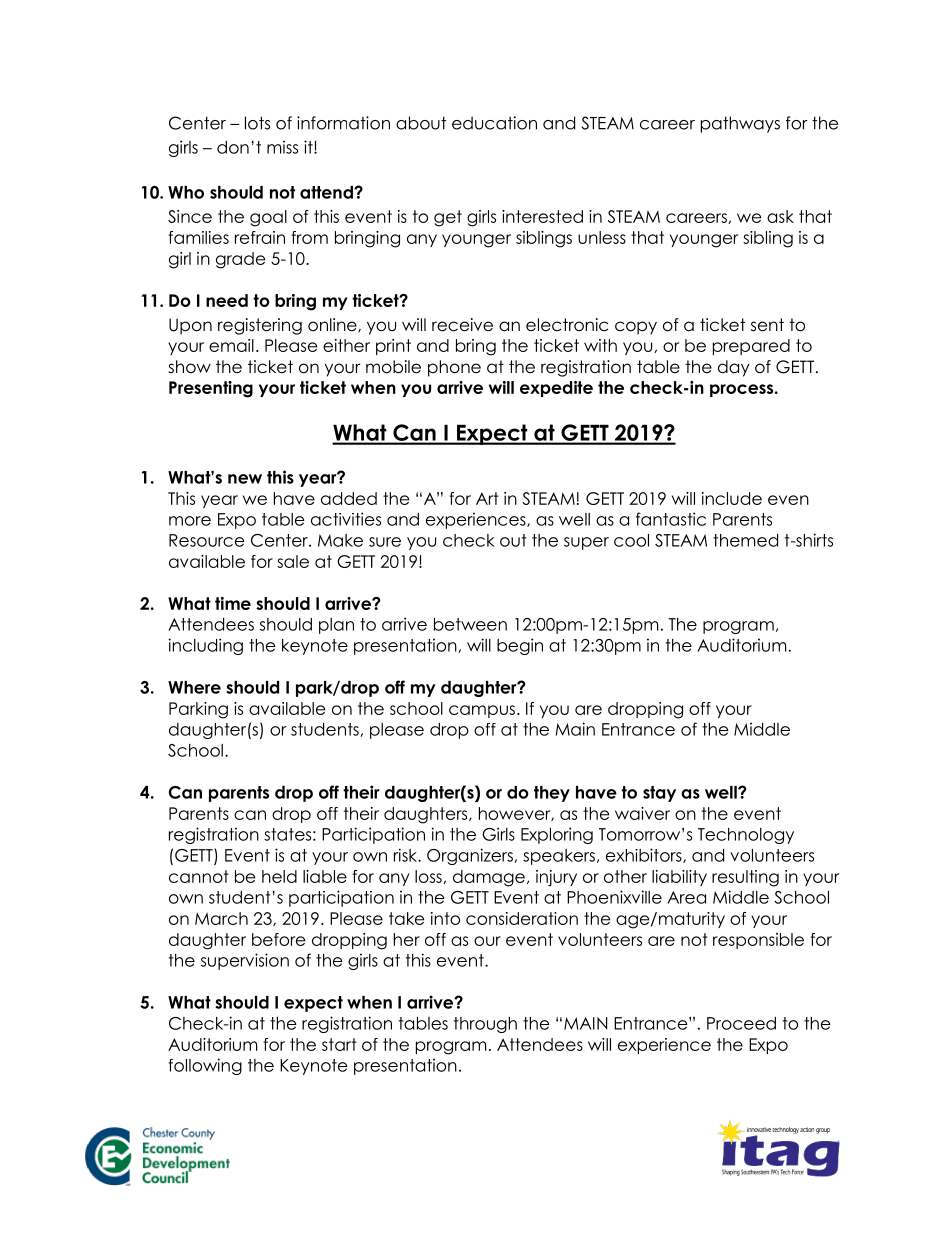 The width and height of the screenshot is (952, 1233). I want to click on registering, so click(260, 326).
